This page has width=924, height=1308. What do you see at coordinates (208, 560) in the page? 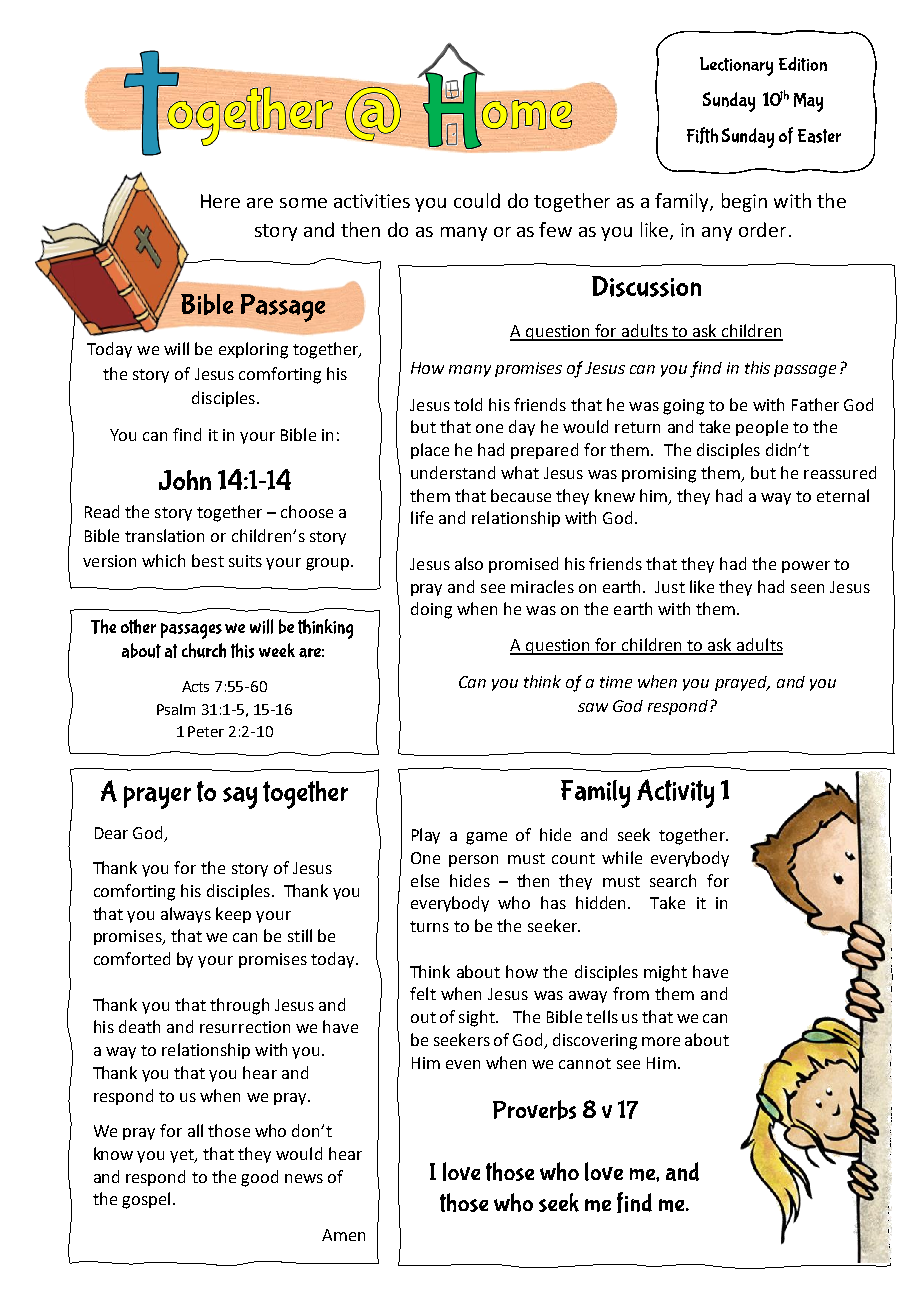
I see `best` at bounding box center [208, 560].
